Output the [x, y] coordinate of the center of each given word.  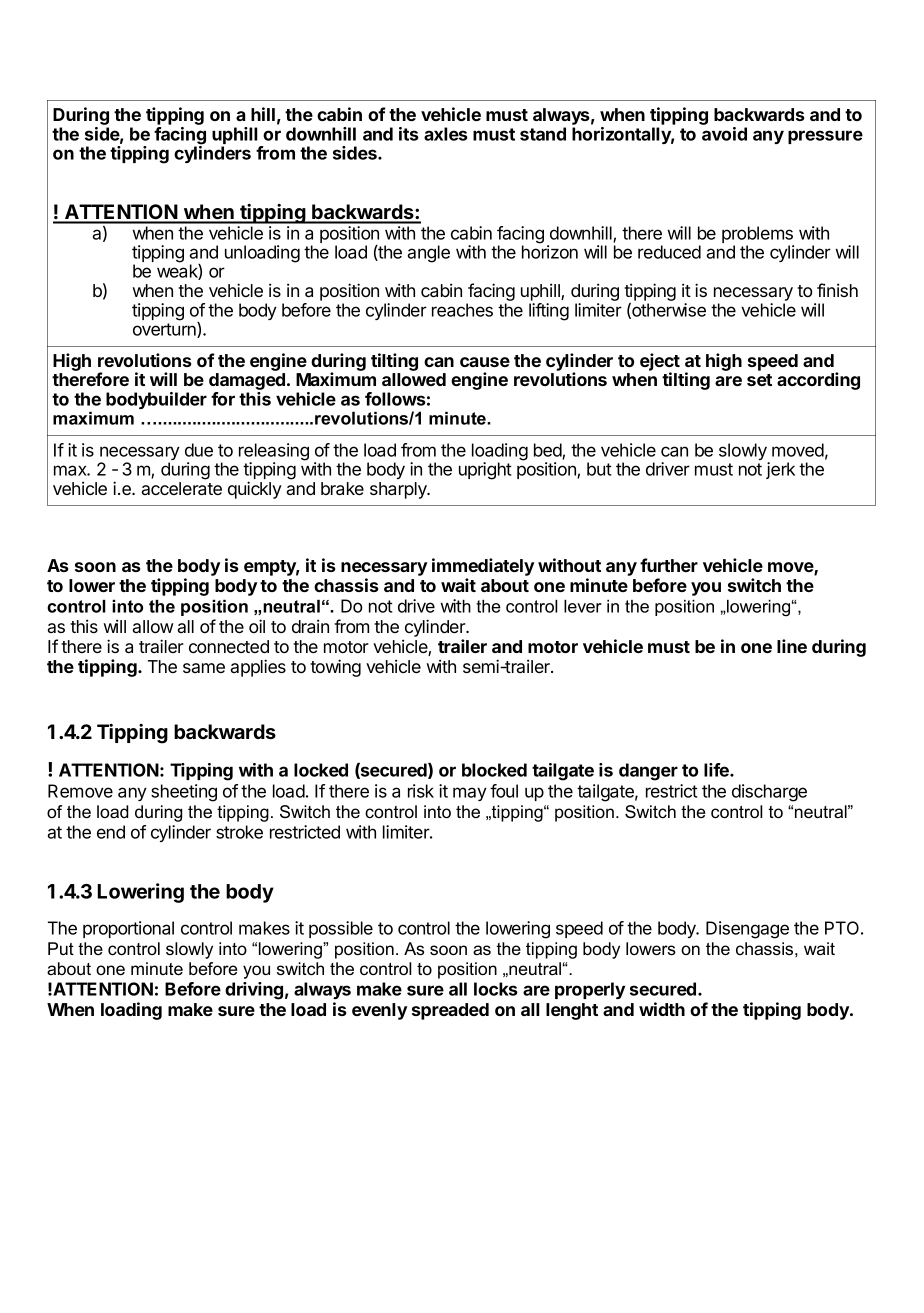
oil [257, 626]
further [669, 565]
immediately [483, 567]
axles [446, 134]
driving [254, 991]
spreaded [450, 1011]
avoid [724, 134]
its [409, 134]
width [662, 1009]
